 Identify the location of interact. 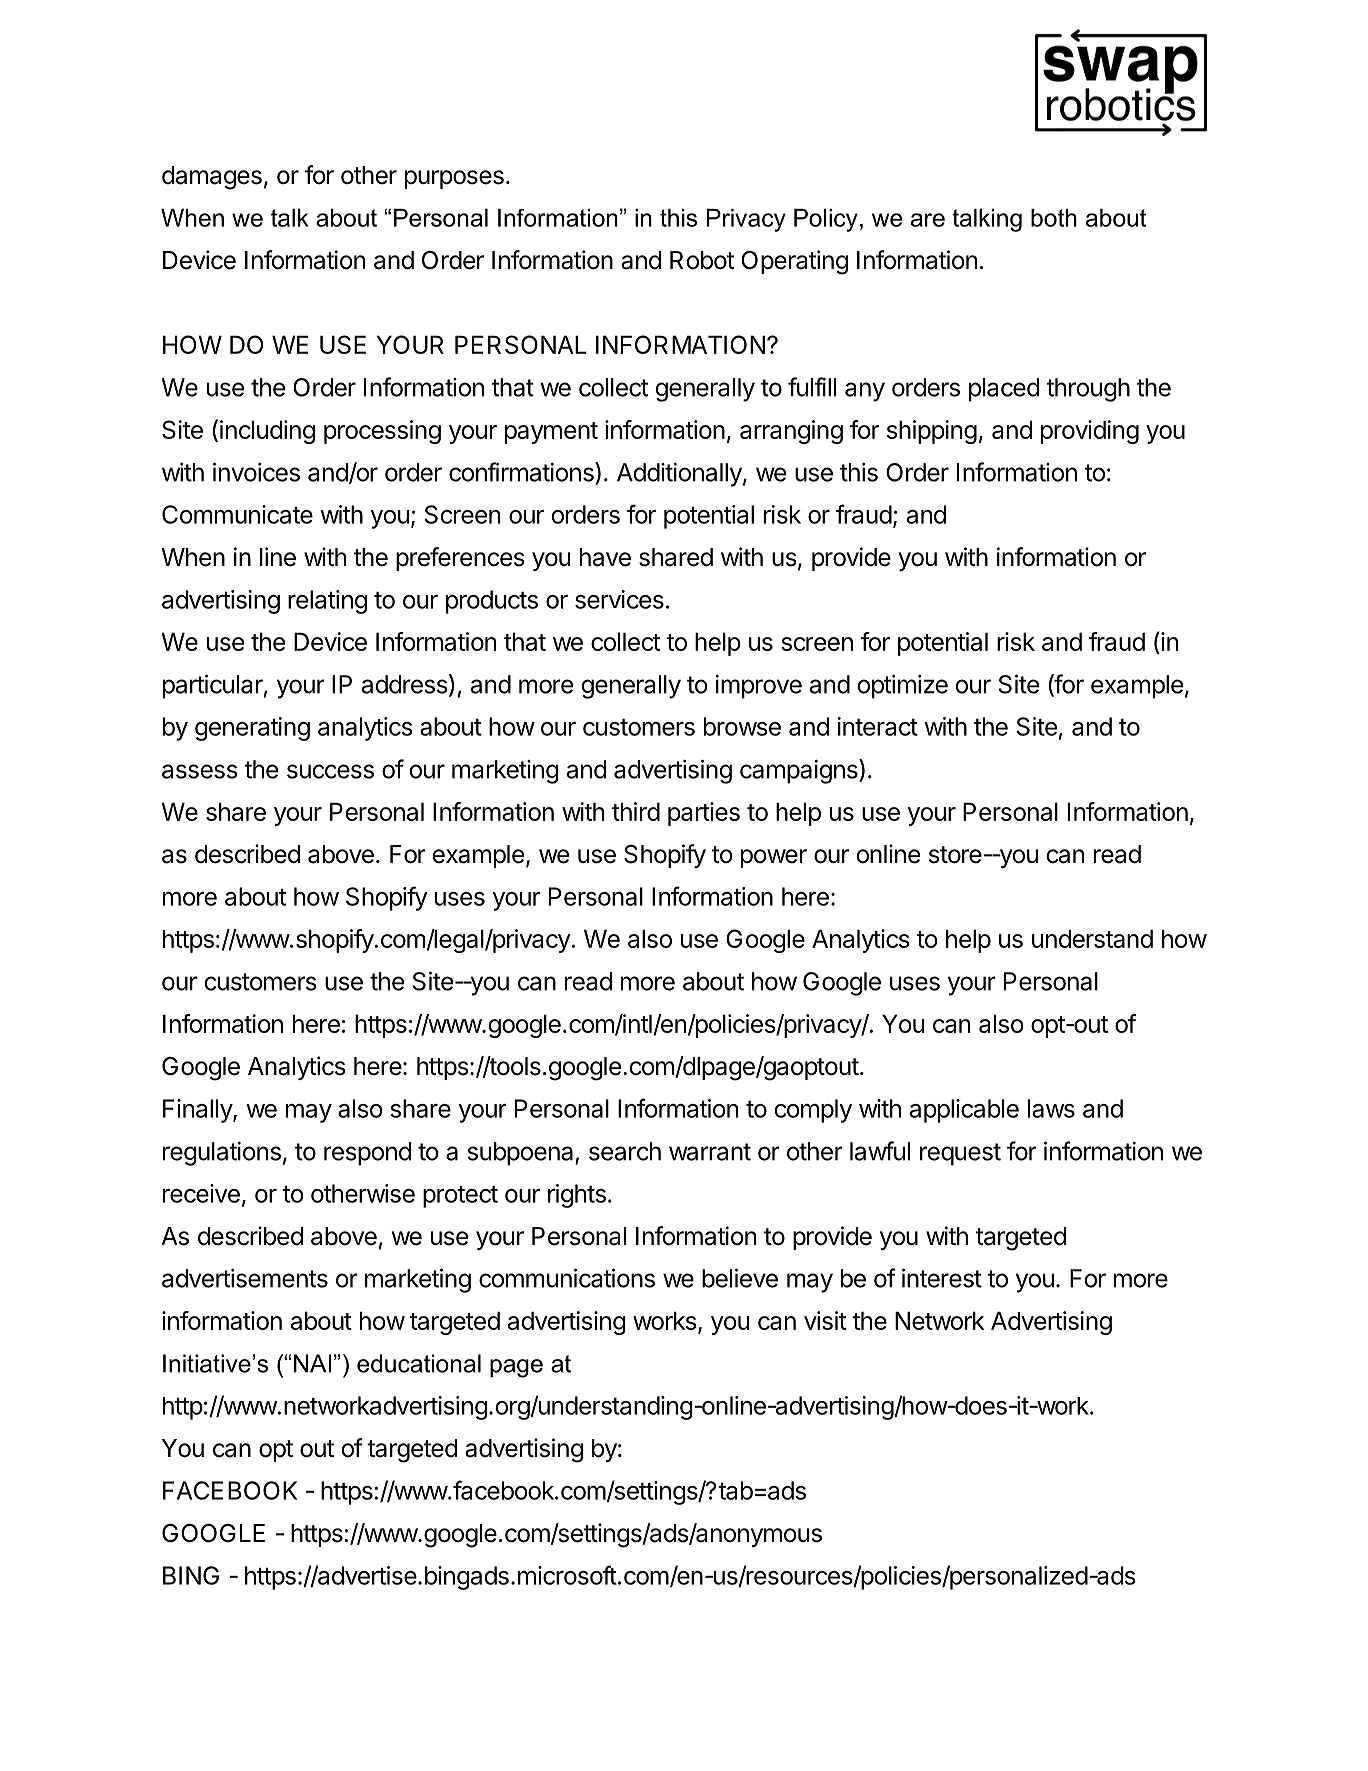
(878, 726).
